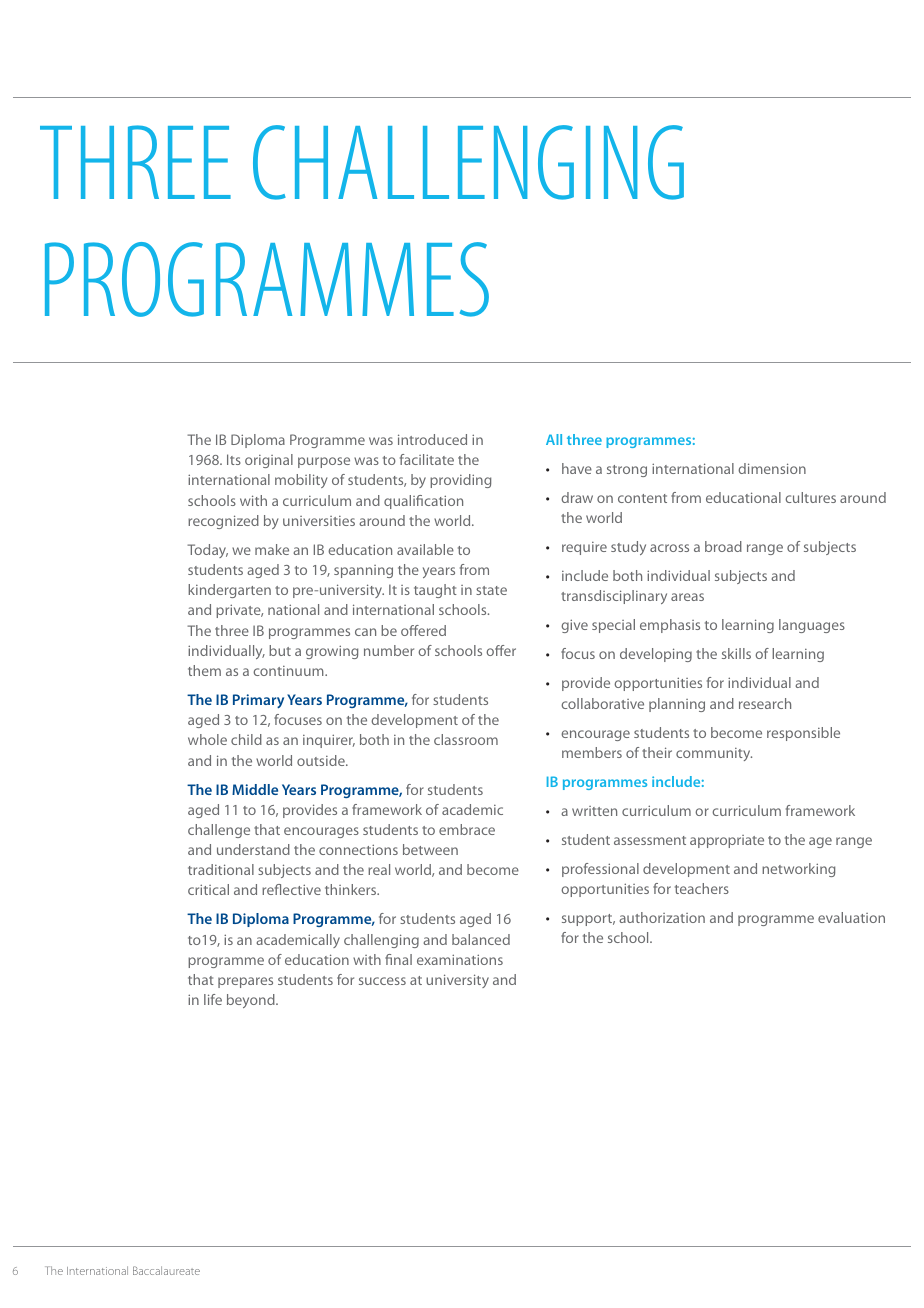 The height and width of the document is (1308, 924). What do you see at coordinates (772, 468) in the document?
I see `dimension` at bounding box center [772, 468].
